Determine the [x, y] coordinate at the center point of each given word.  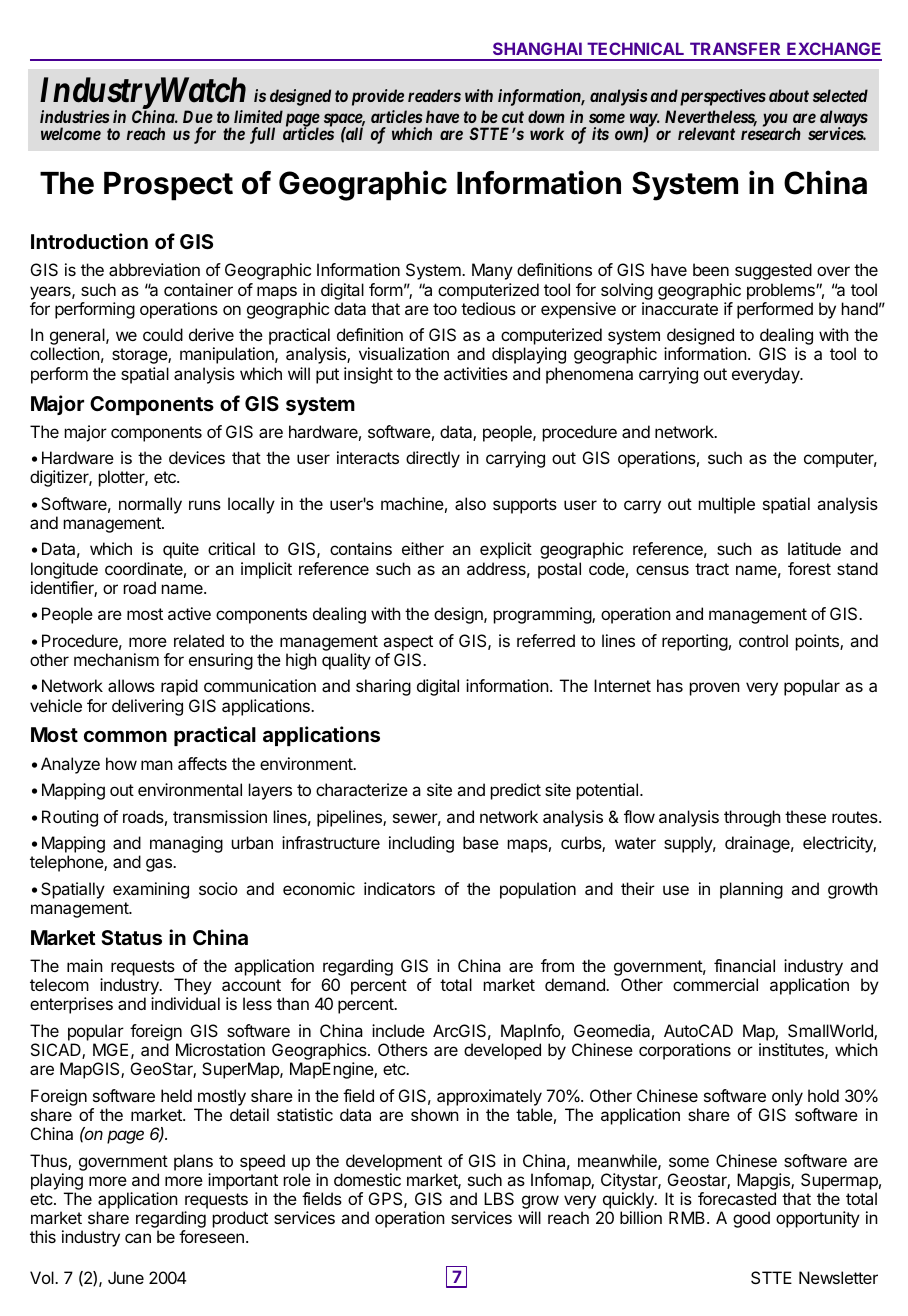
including [421, 844]
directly [433, 459]
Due [198, 116]
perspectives [723, 97]
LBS [499, 1198]
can [138, 1238]
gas [160, 865]
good [751, 1219]
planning [751, 890]
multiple [727, 505]
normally [150, 505]
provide [378, 97]
